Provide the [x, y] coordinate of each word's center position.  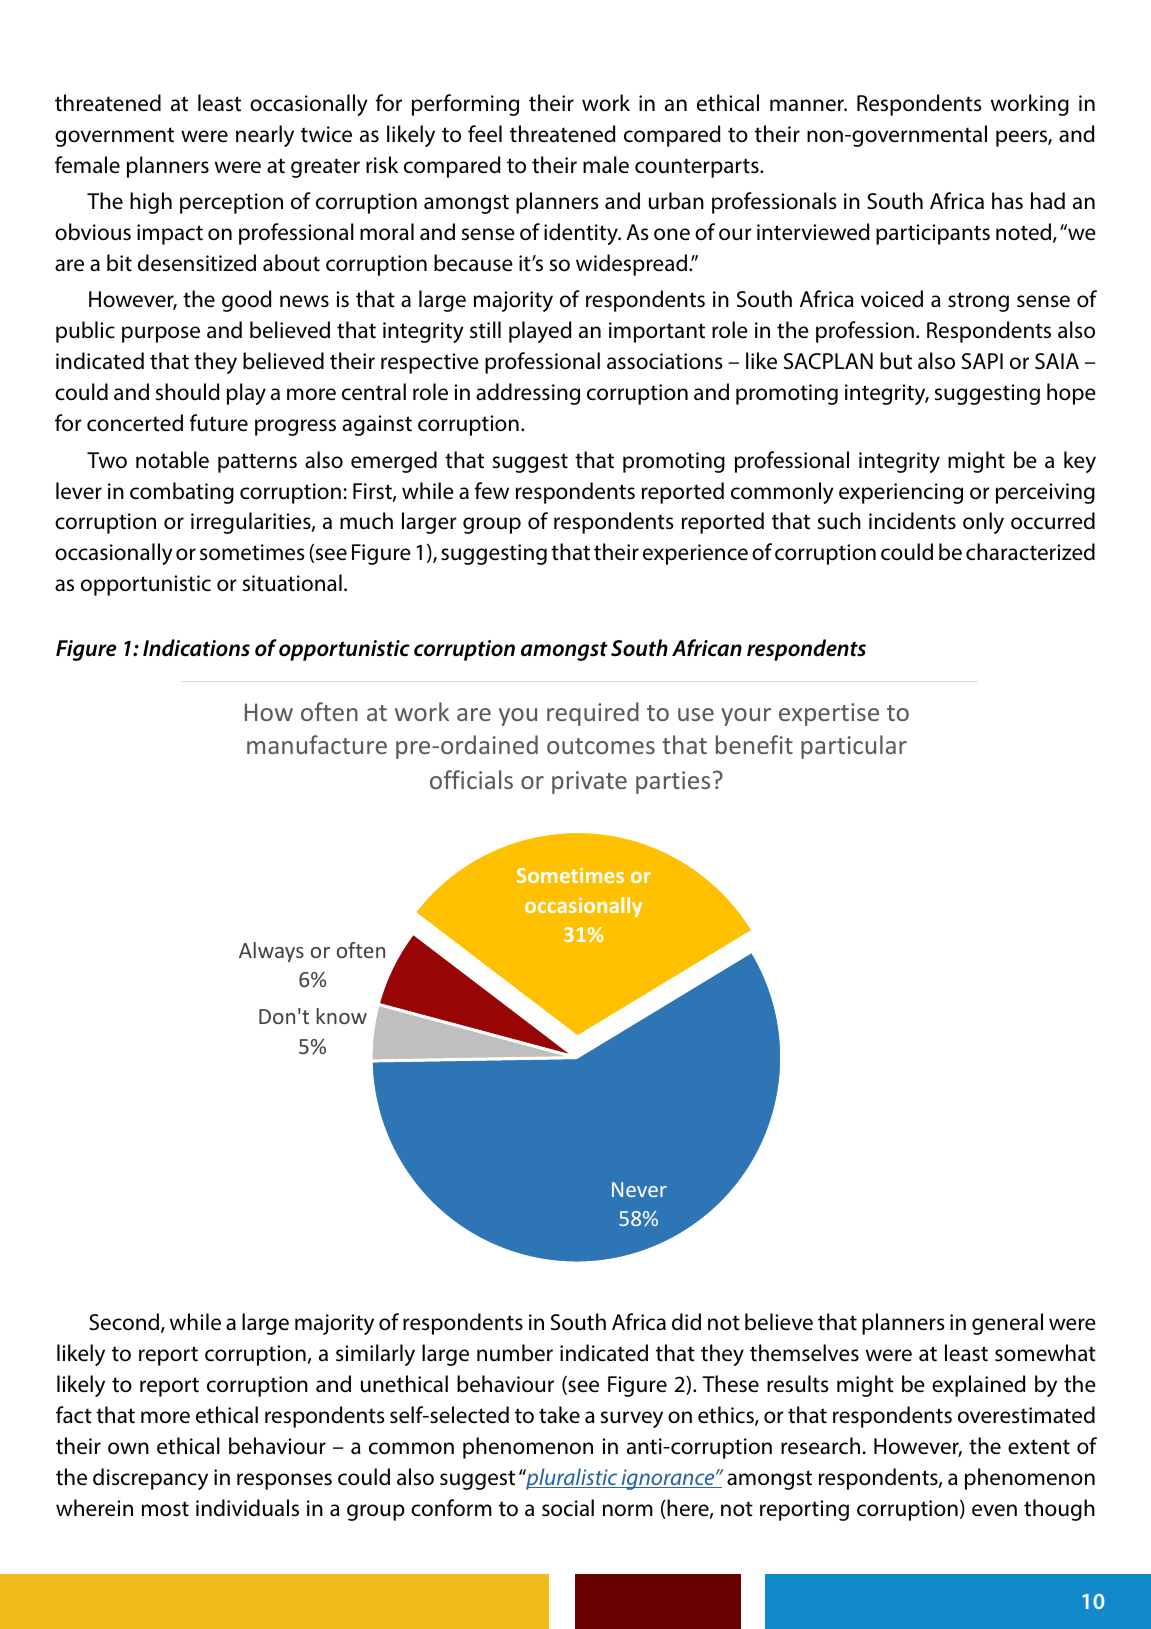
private [589, 782]
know [342, 1016]
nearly [265, 136]
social [568, 1508]
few [492, 491]
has [1007, 201]
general [1007, 1324]
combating [182, 493]
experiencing [901, 493]
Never [639, 1189]
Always [271, 952]
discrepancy [150, 1479]
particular [854, 747]
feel [485, 134]
